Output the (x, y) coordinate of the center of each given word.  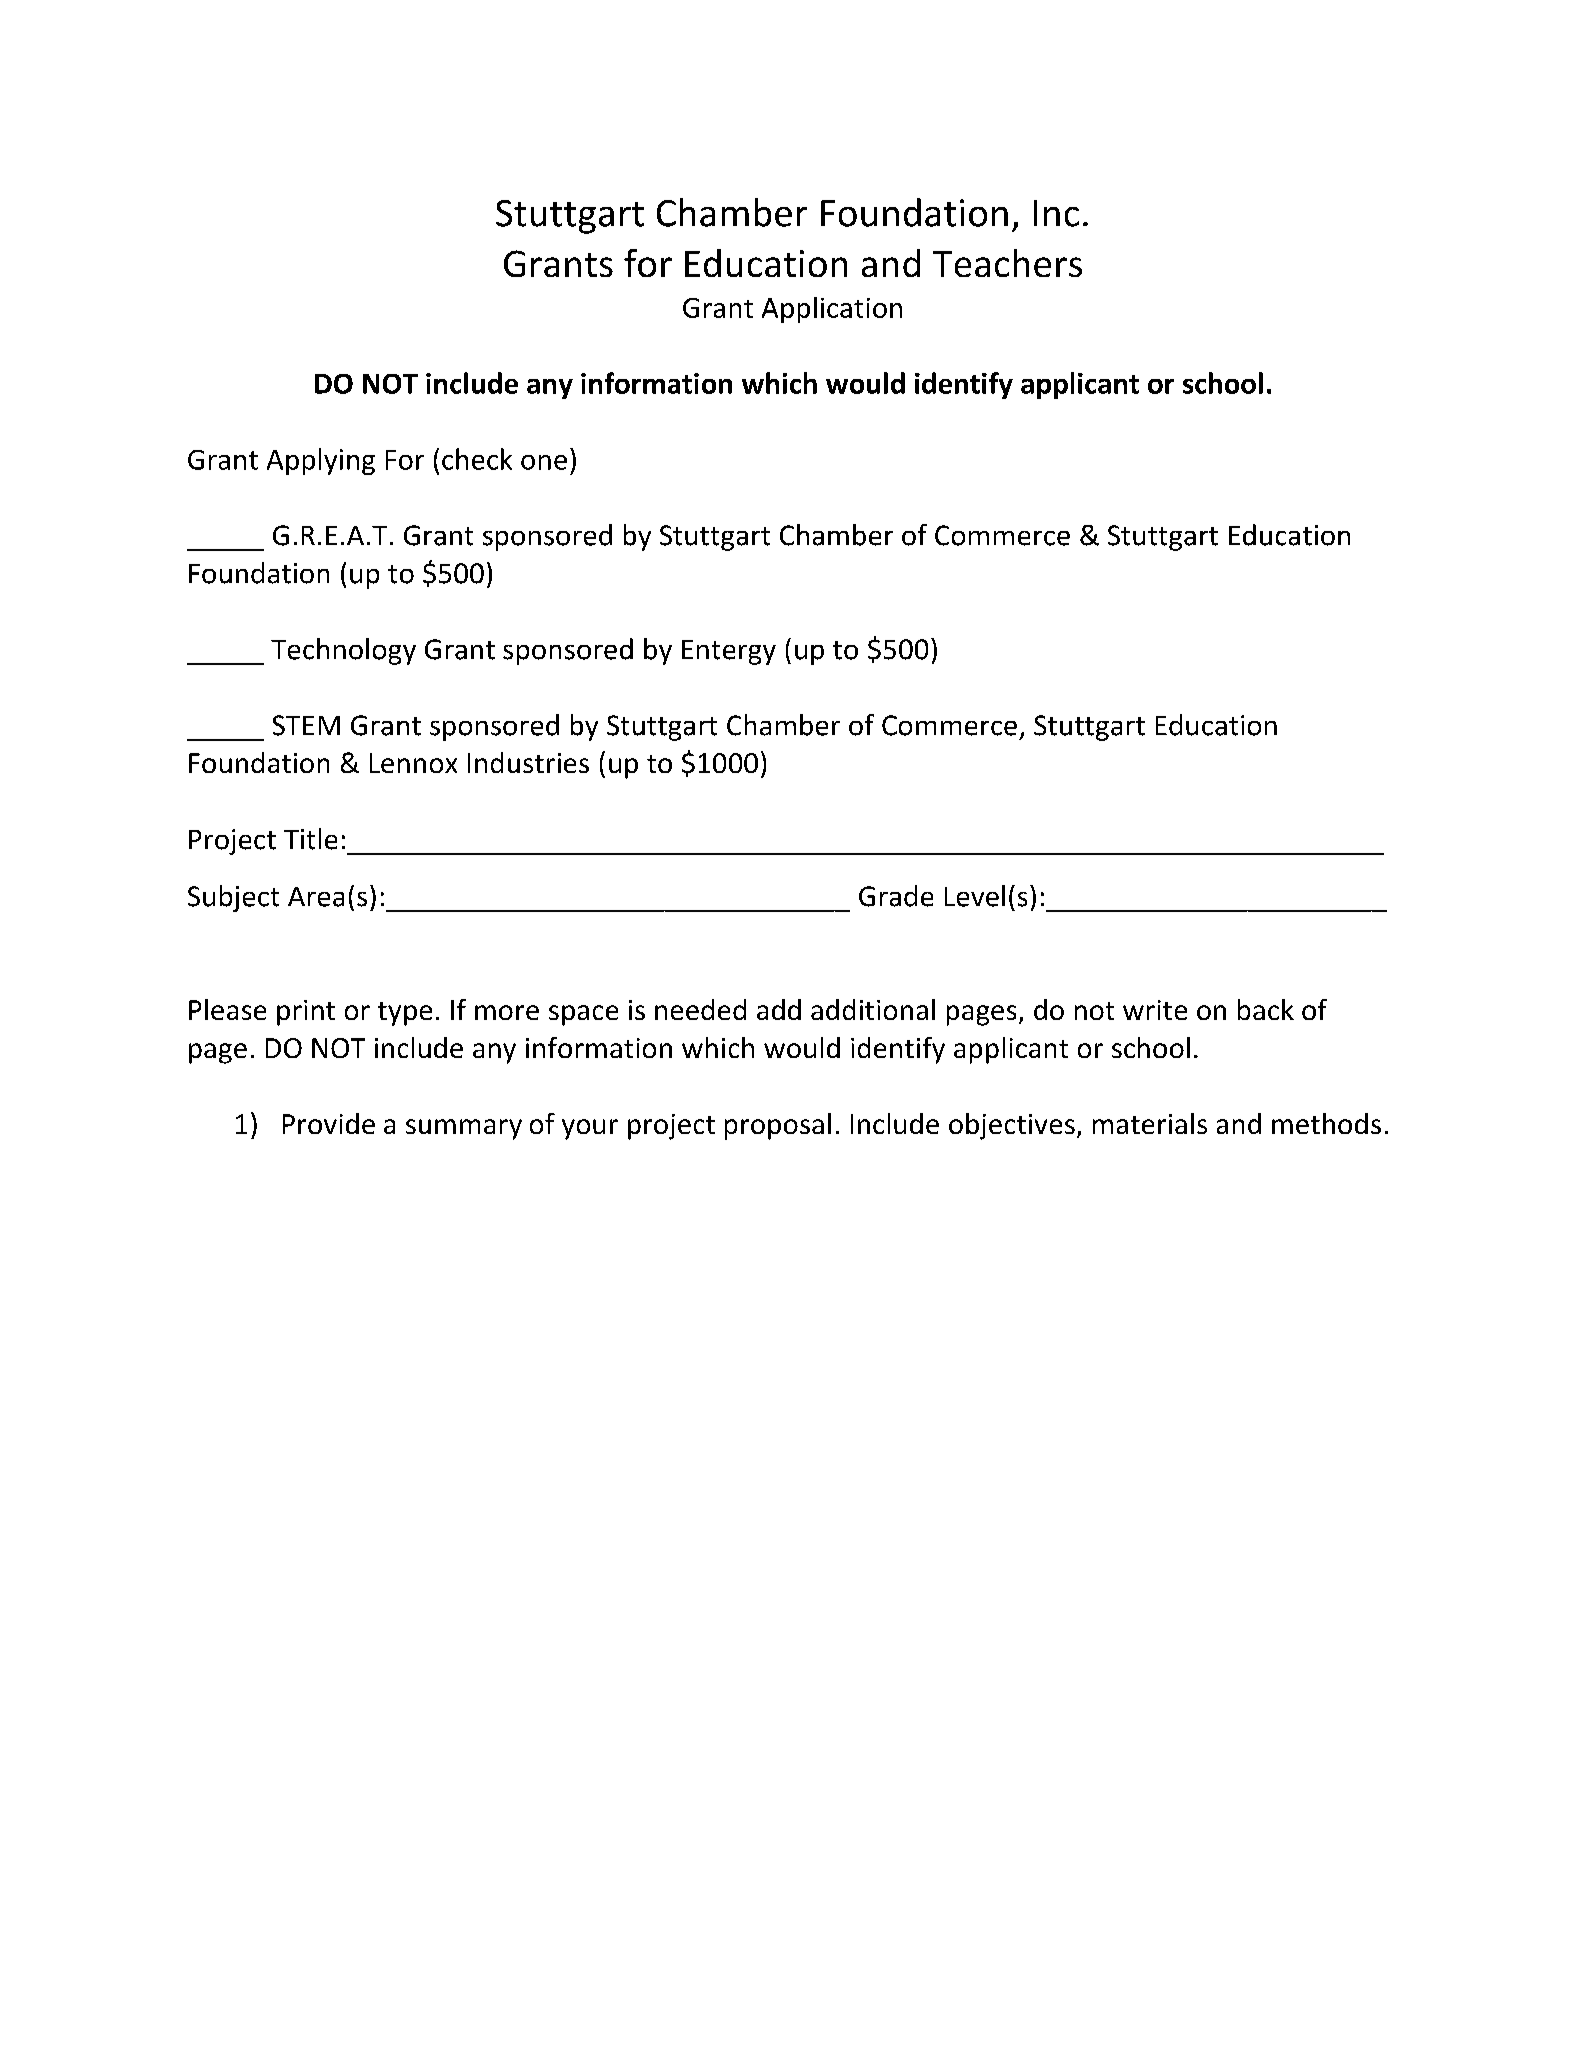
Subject (233, 898)
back (1266, 1009)
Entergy (729, 652)
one (544, 462)
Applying (321, 461)
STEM (306, 725)
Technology (343, 651)
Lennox (413, 763)
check (477, 459)
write (1155, 1010)
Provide (329, 1123)
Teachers (1007, 263)
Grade (896, 896)
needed (700, 1009)
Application (832, 310)
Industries (528, 762)
